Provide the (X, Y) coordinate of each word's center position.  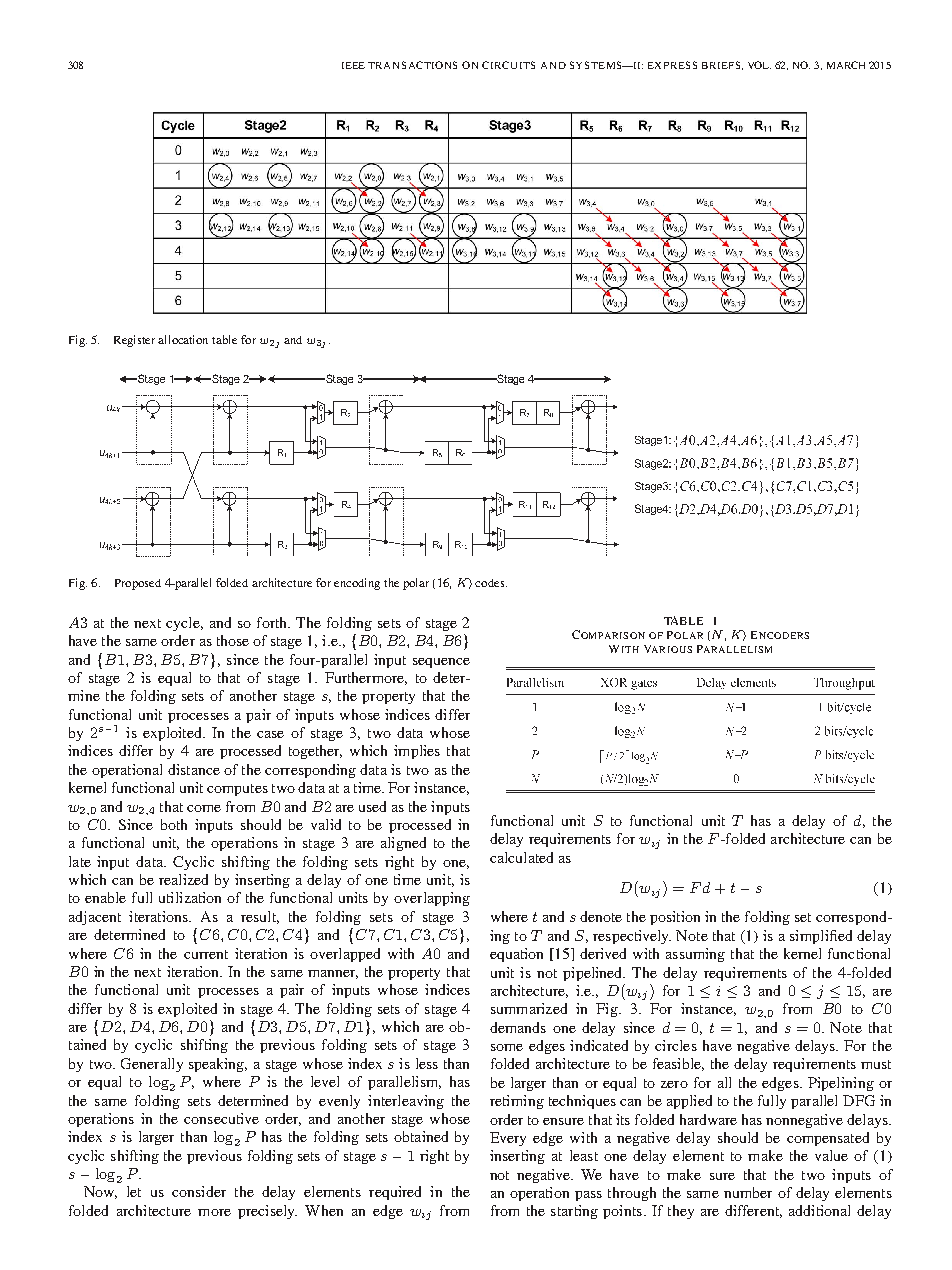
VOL (759, 65)
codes (491, 583)
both (174, 824)
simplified (821, 937)
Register (136, 341)
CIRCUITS (508, 65)
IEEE (353, 65)
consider (199, 1191)
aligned (403, 844)
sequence (441, 663)
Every (508, 1139)
